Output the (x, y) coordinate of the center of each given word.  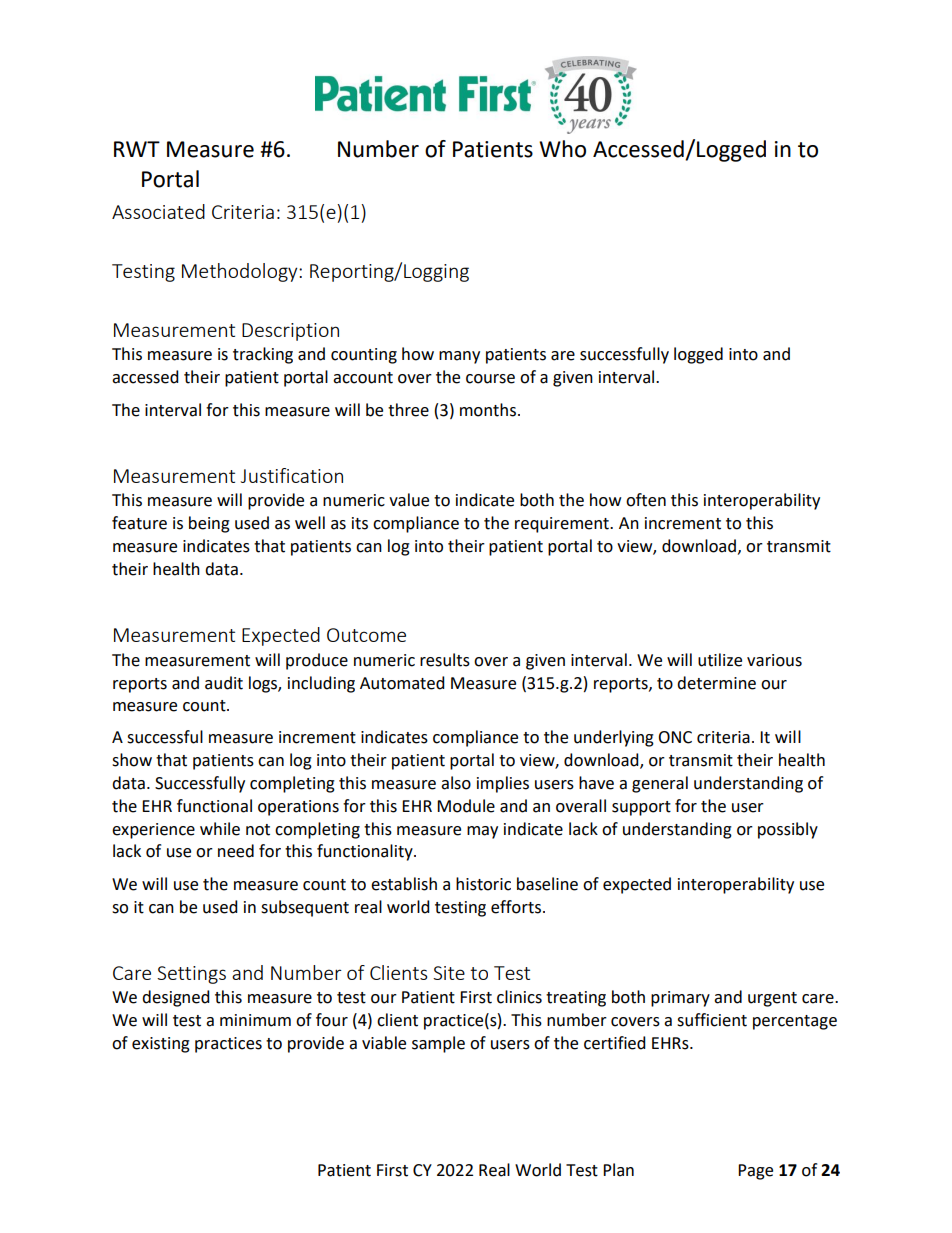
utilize (720, 660)
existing (161, 1045)
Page (755, 1172)
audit (224, 683)
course (490, 379)
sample (438, 1044)
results (445, 660)
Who (562, 149)
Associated (158, 211)
